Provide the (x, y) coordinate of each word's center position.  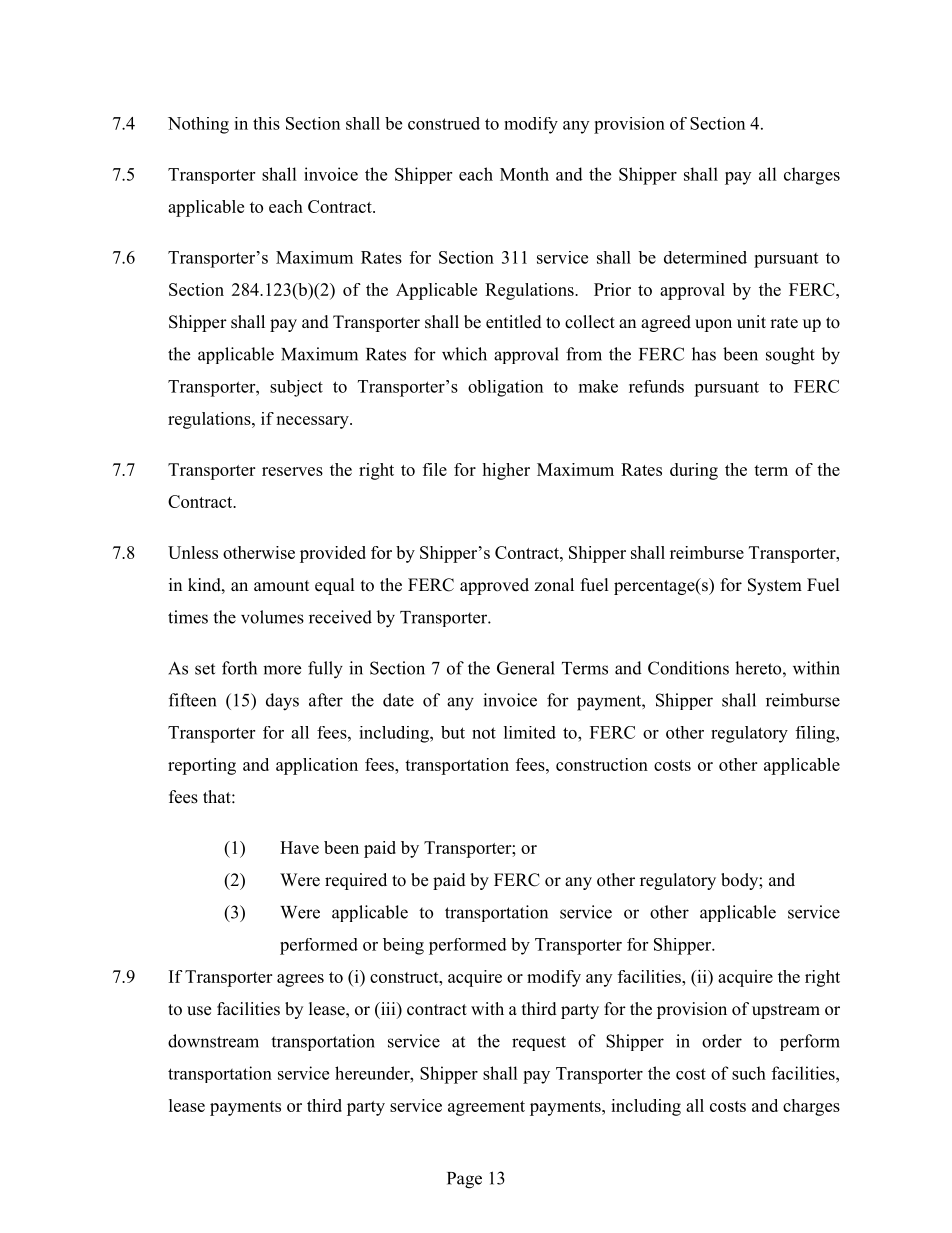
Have (299, 847)
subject (296, 388)
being (403, 946)
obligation (505, 388)
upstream (786, 1011)
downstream (213, 1041)
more (282, 670)
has (704, 354)
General (526, 668)
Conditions (688, 668)
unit (751, 322)
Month (524, 174)
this (266, 123)
